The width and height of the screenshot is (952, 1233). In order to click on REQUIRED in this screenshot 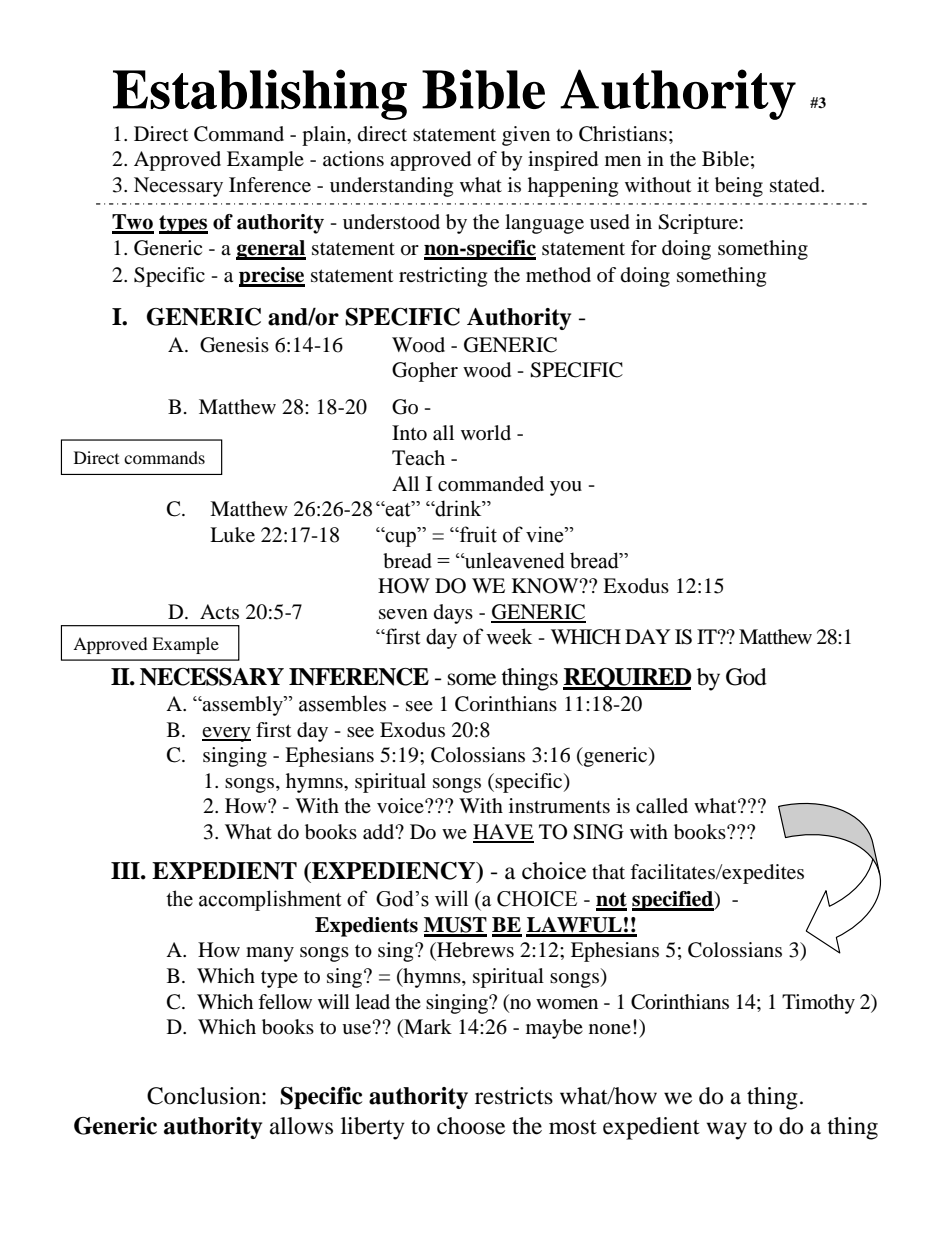, I will do `click(627, 679)`.
